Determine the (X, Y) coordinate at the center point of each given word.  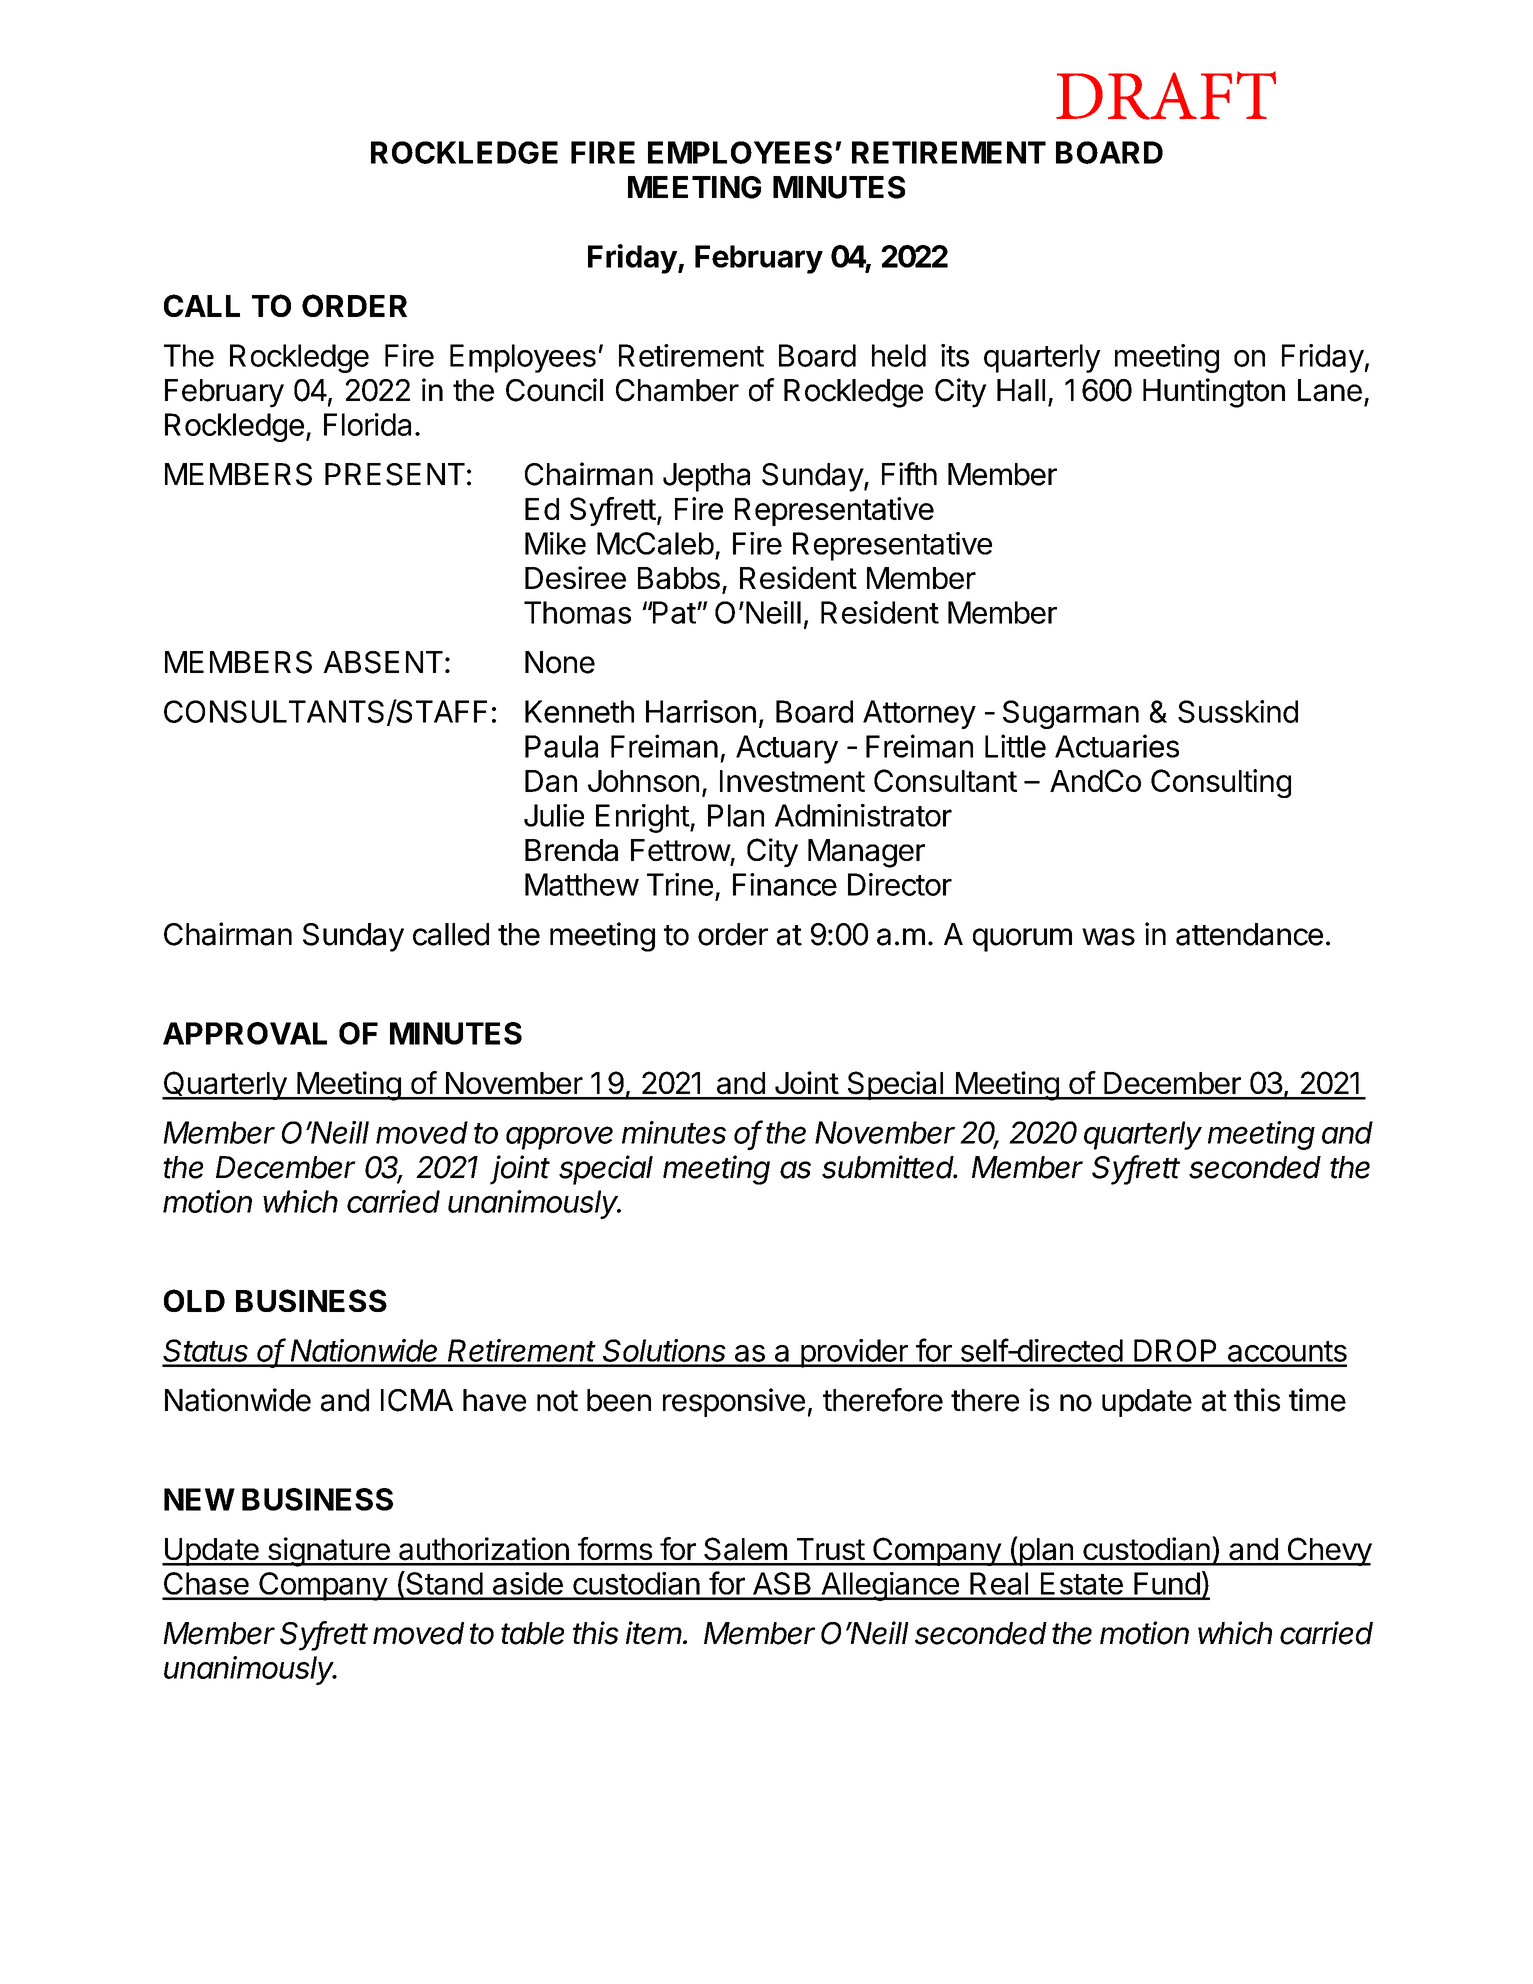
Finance (785, 884)
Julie (554, 815)
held (899, 355)
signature (328, 1552)
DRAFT (1166, 95)
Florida (367, 424)
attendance (1249, 934)
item (655, 1633)
